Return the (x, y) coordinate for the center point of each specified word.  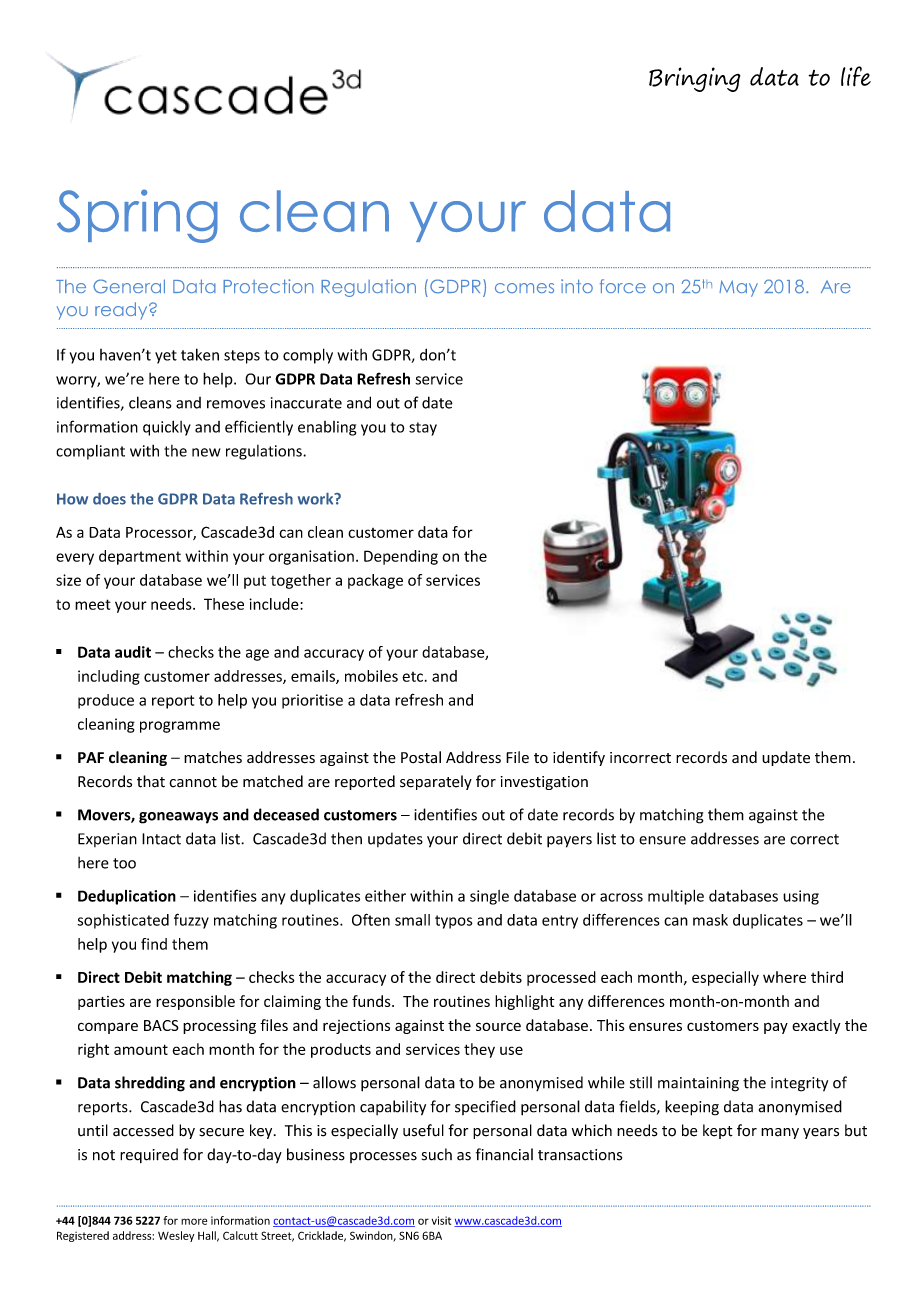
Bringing (695, 79)
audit (133, 652)
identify (579, 758)
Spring (137, 216)
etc (412, 677)
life (856, 76)
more (194, 1221)
